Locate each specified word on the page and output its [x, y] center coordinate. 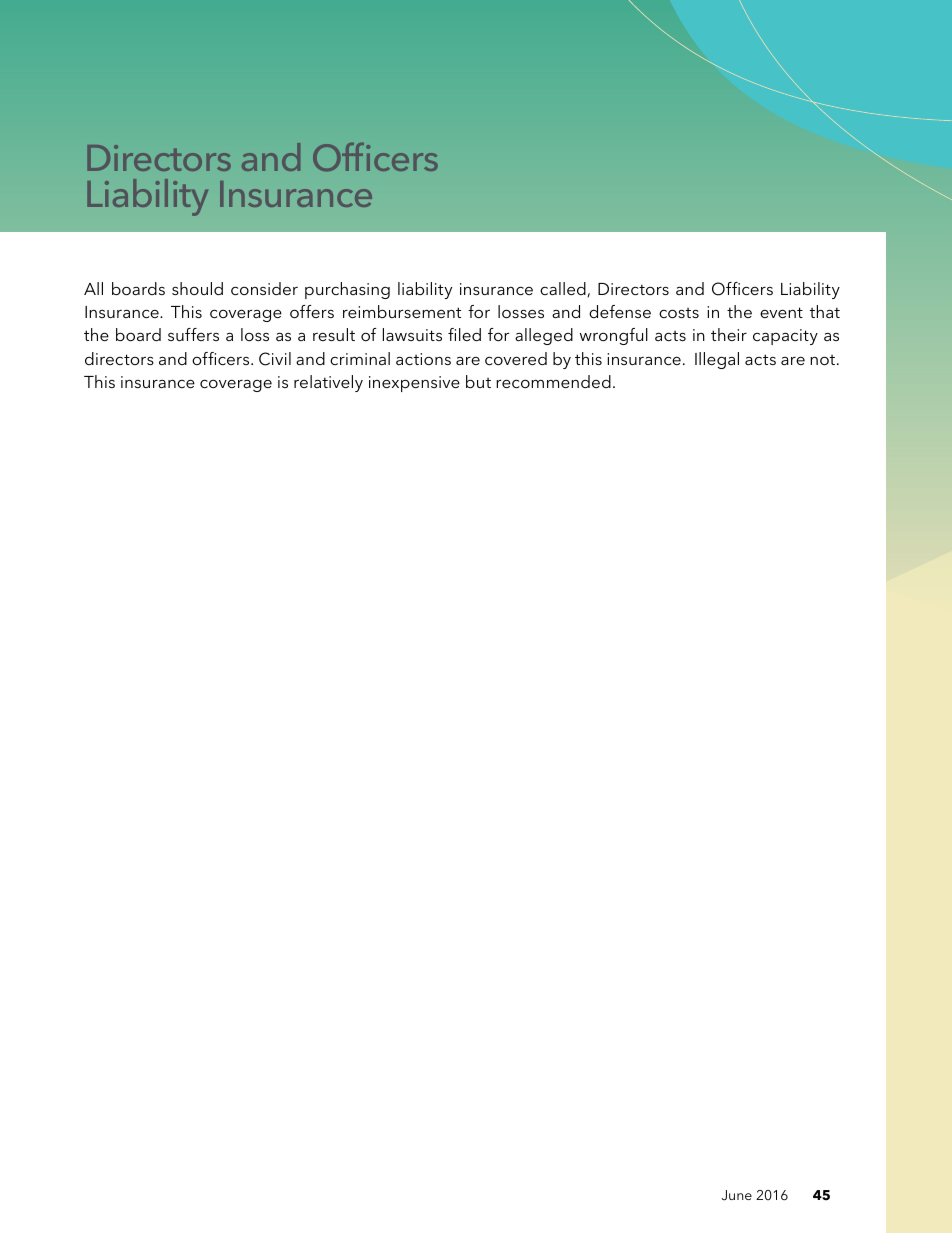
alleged [544, 336]
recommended [553, 381]
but [478, 381]
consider [264, 288]
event [781, 312]
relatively [328, 383]
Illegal [717, 360]
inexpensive [414, 384]
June [736, 1195]
